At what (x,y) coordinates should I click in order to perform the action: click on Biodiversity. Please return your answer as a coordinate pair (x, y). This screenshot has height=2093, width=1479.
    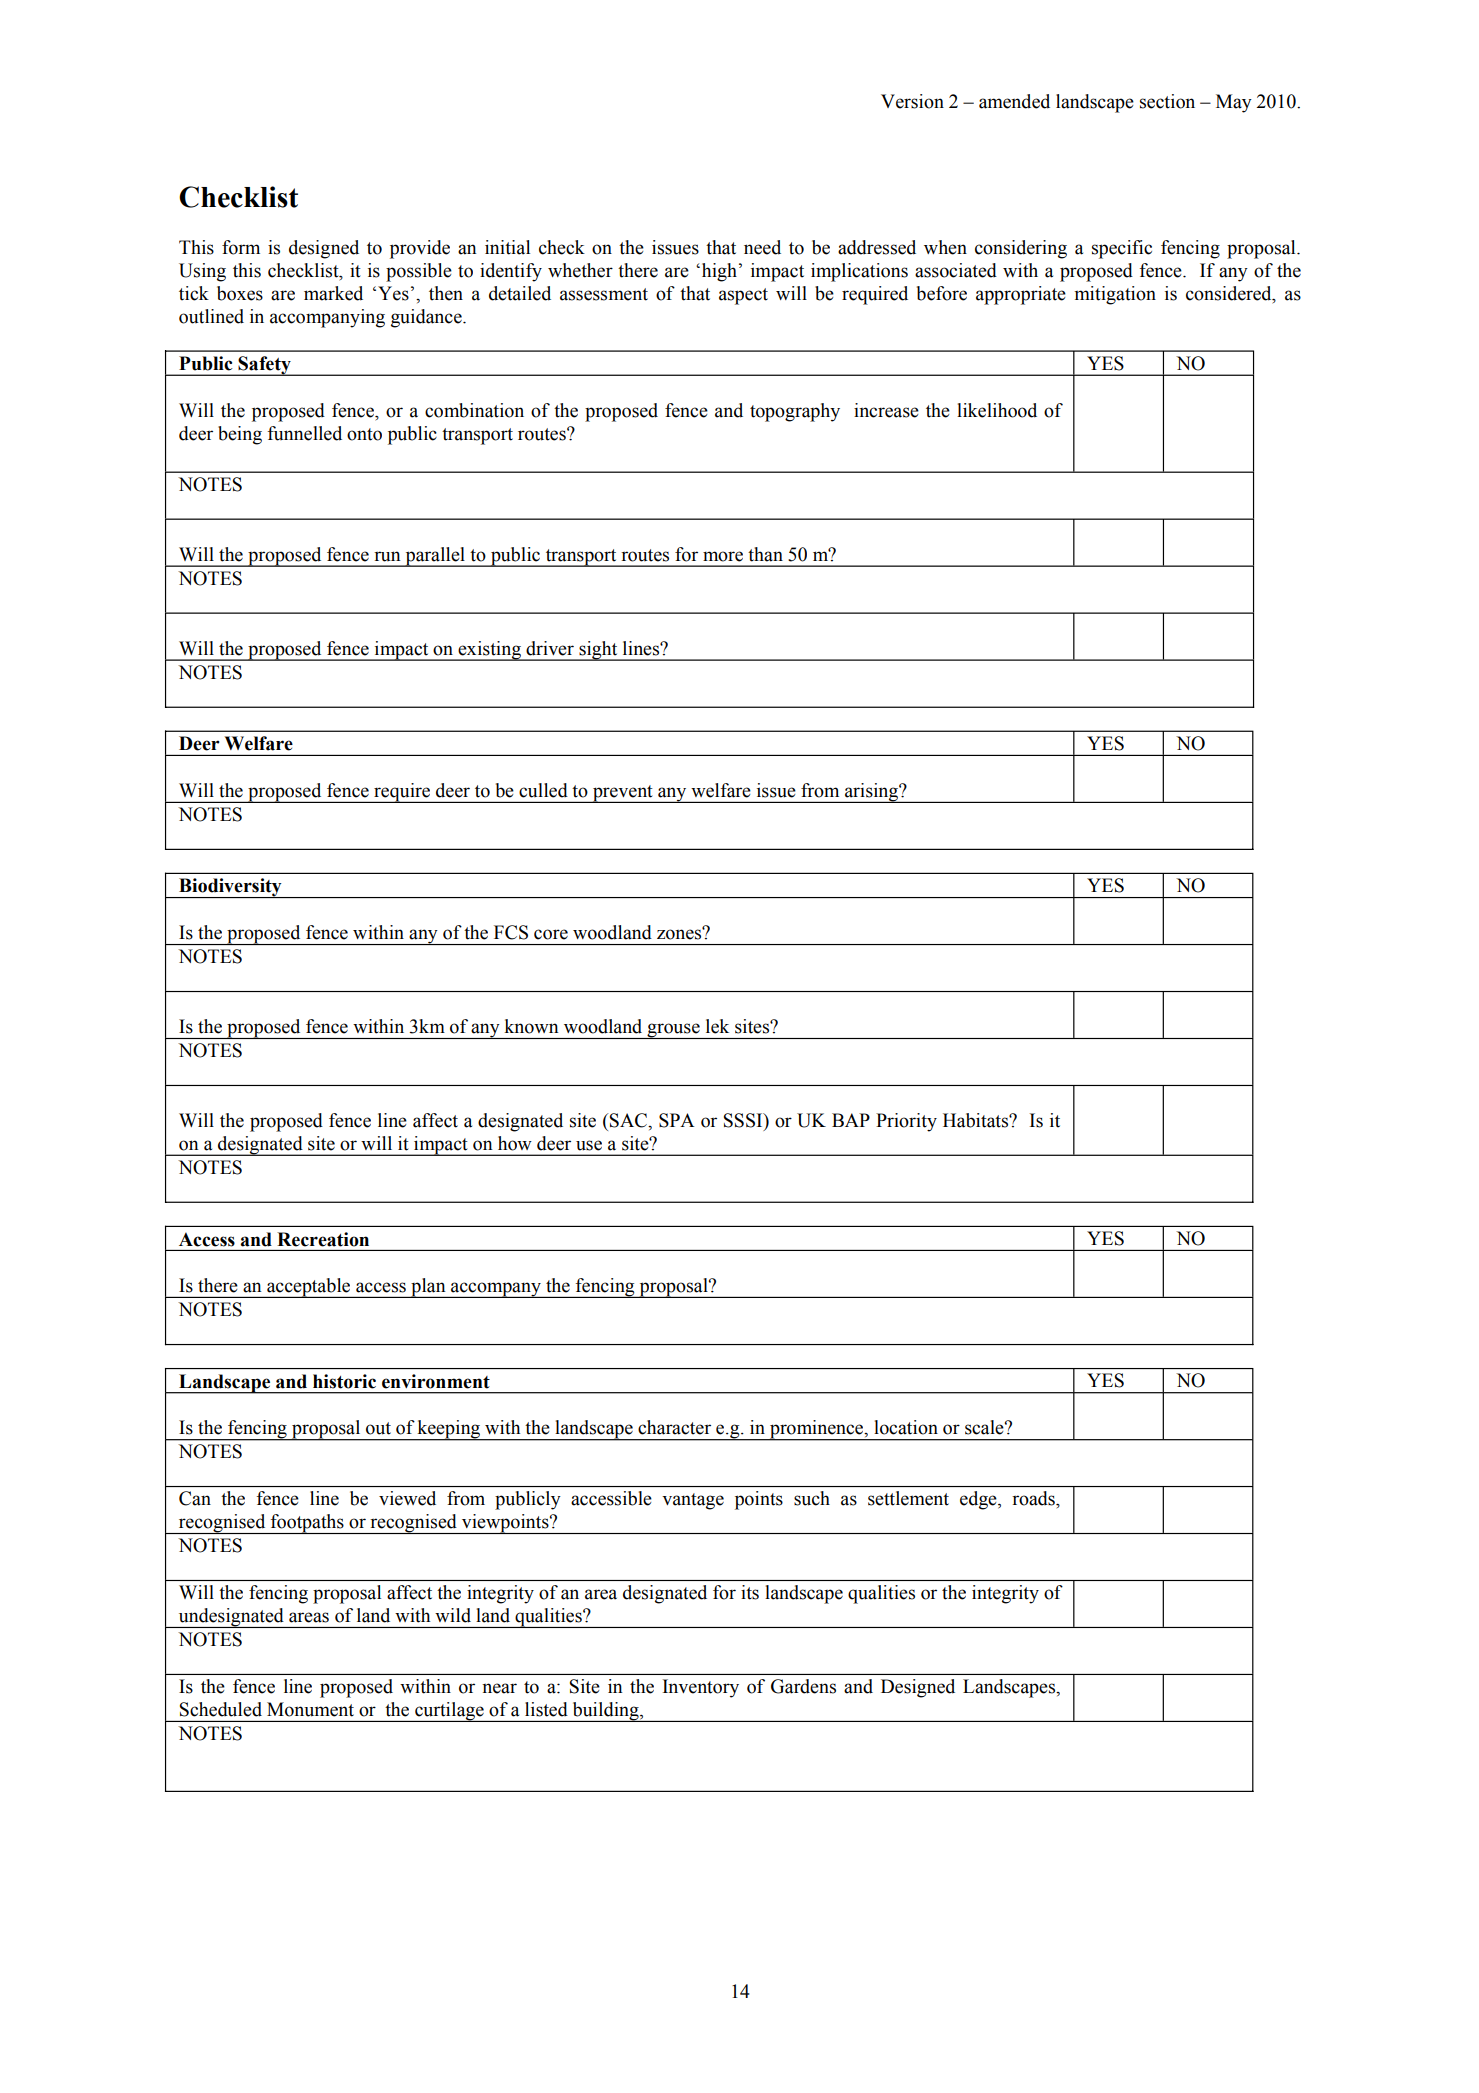
    Looking at the image, I should click on (230, 888).
